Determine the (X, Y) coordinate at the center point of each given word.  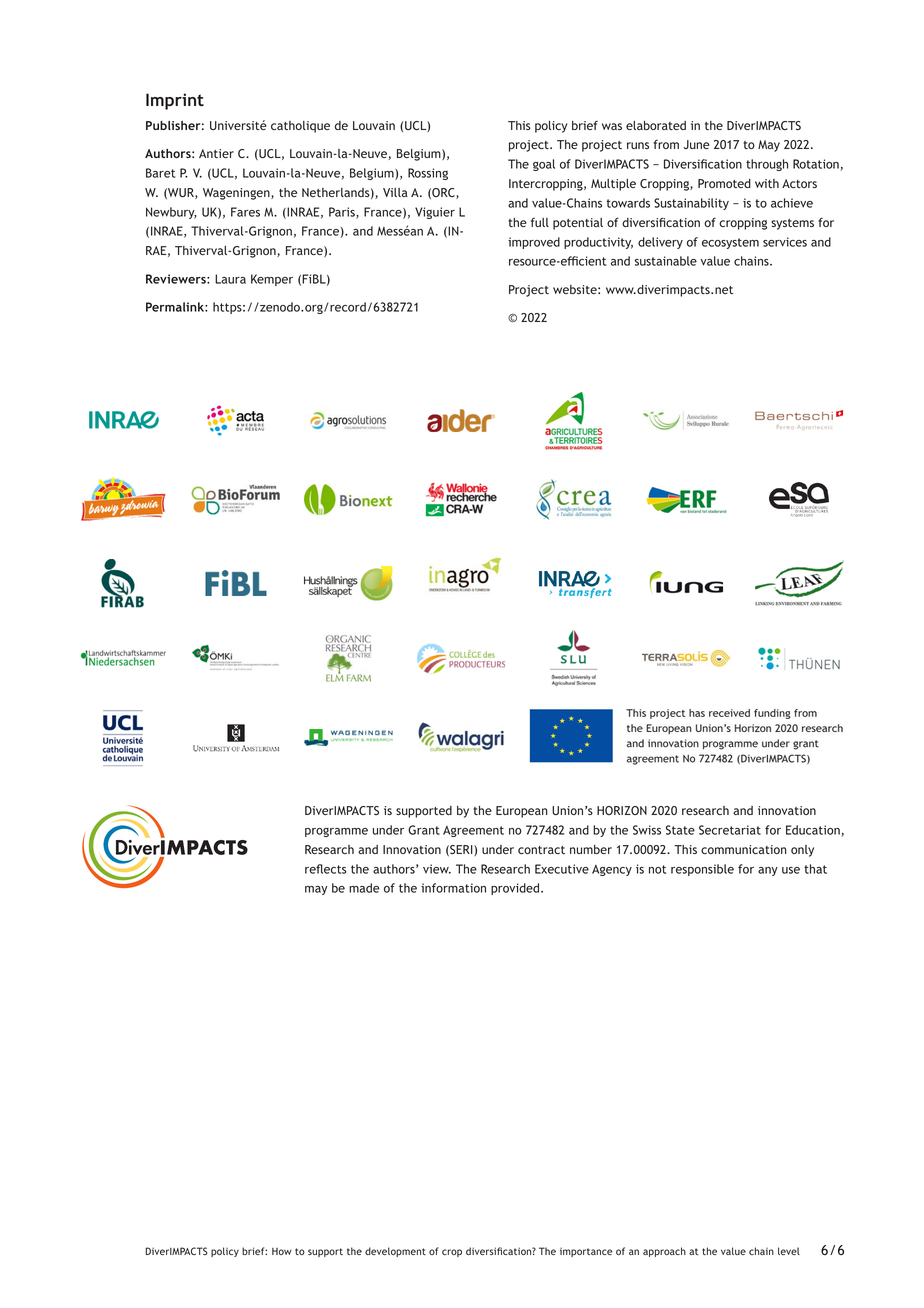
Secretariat (730, 830)
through (767, 165)
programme (336, 832)
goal (544, 165)
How (282, 1251)
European (521, 812)
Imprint (175, 101)
